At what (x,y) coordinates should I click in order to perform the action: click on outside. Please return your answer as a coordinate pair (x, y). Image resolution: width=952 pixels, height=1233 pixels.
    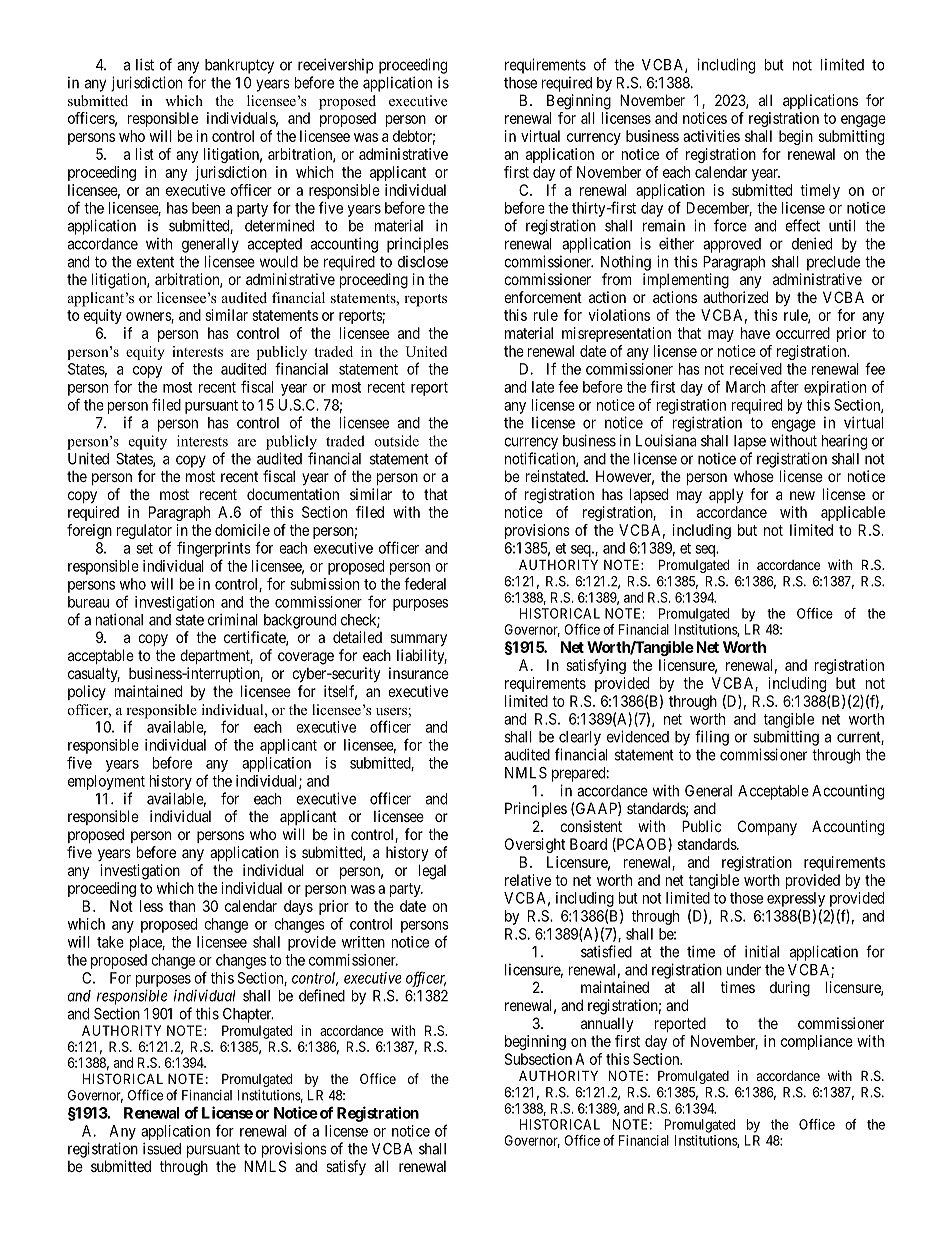
    Looking at the image, I should click on (397, 441).
